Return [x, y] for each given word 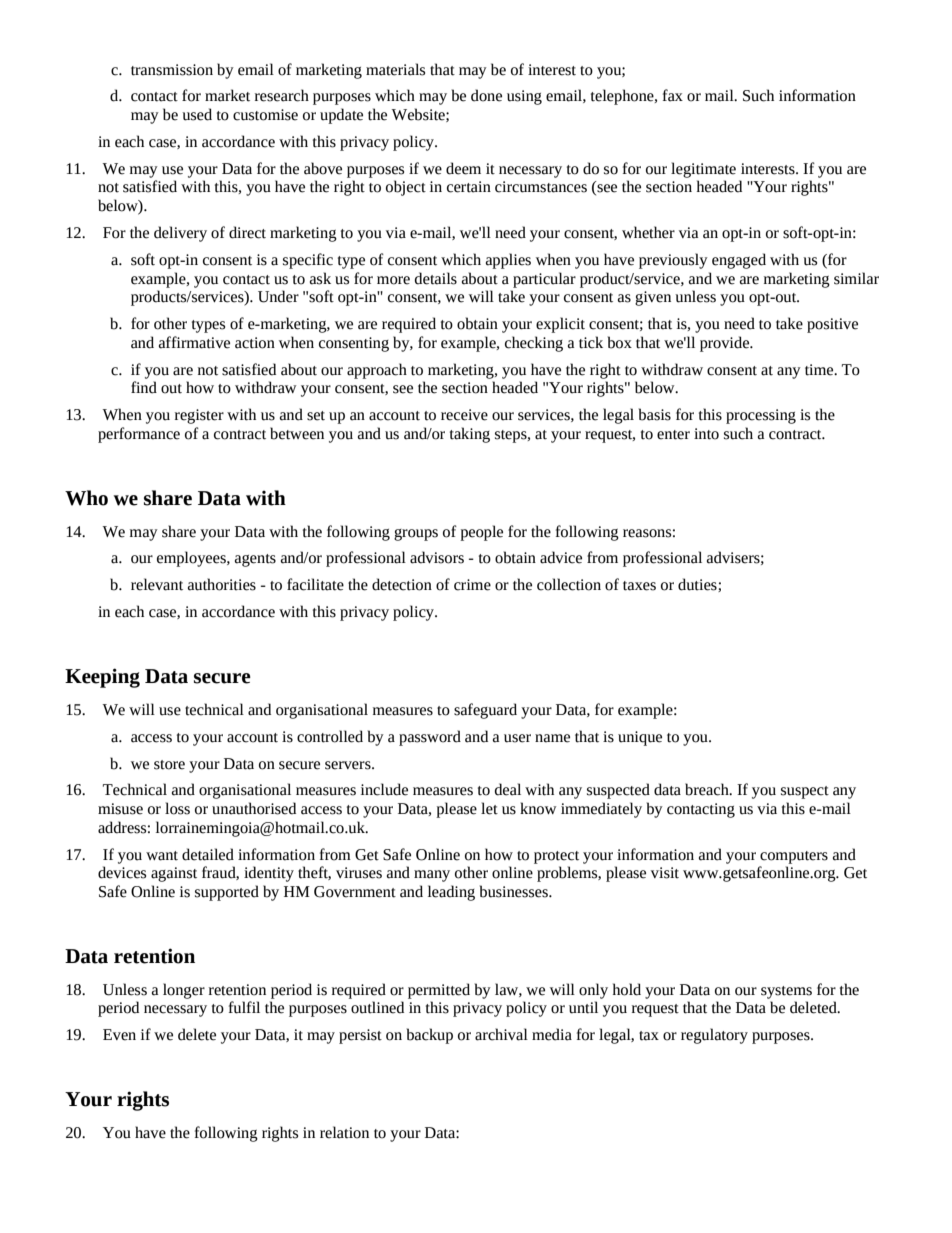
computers [794, 857]
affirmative [194, 342]
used [197, 114]
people [481, 533]
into [706, 434]
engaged [739, 261]
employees [192, 559]
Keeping [102, 678]
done [486, 95]
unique [640, 738]
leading [451, 893]
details [436, 278]
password [430, 738]
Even [119, 1035]
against [174, 874]
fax [673, 95]
